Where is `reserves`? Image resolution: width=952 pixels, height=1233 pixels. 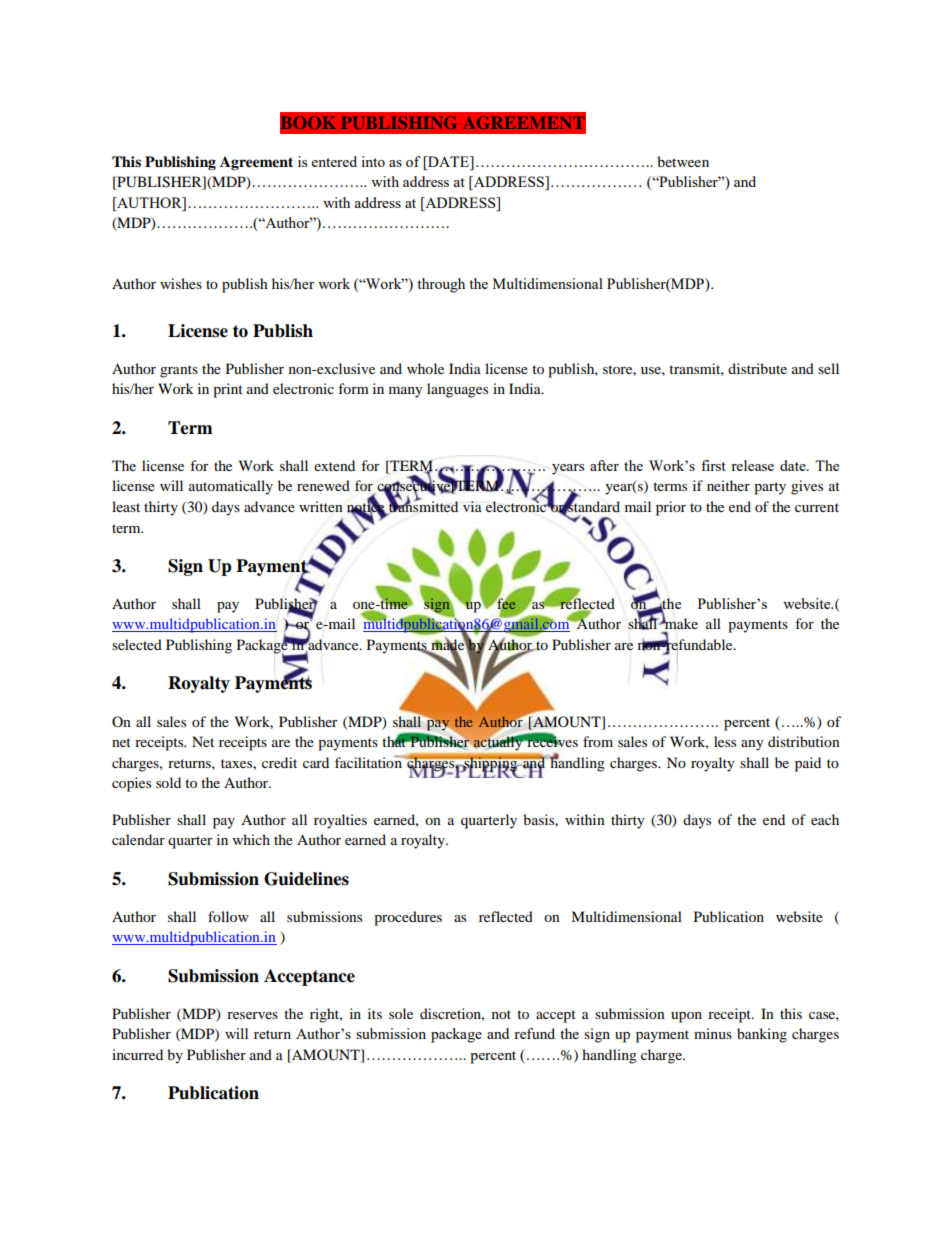 reserves is located at coordinates (252, 1015).
